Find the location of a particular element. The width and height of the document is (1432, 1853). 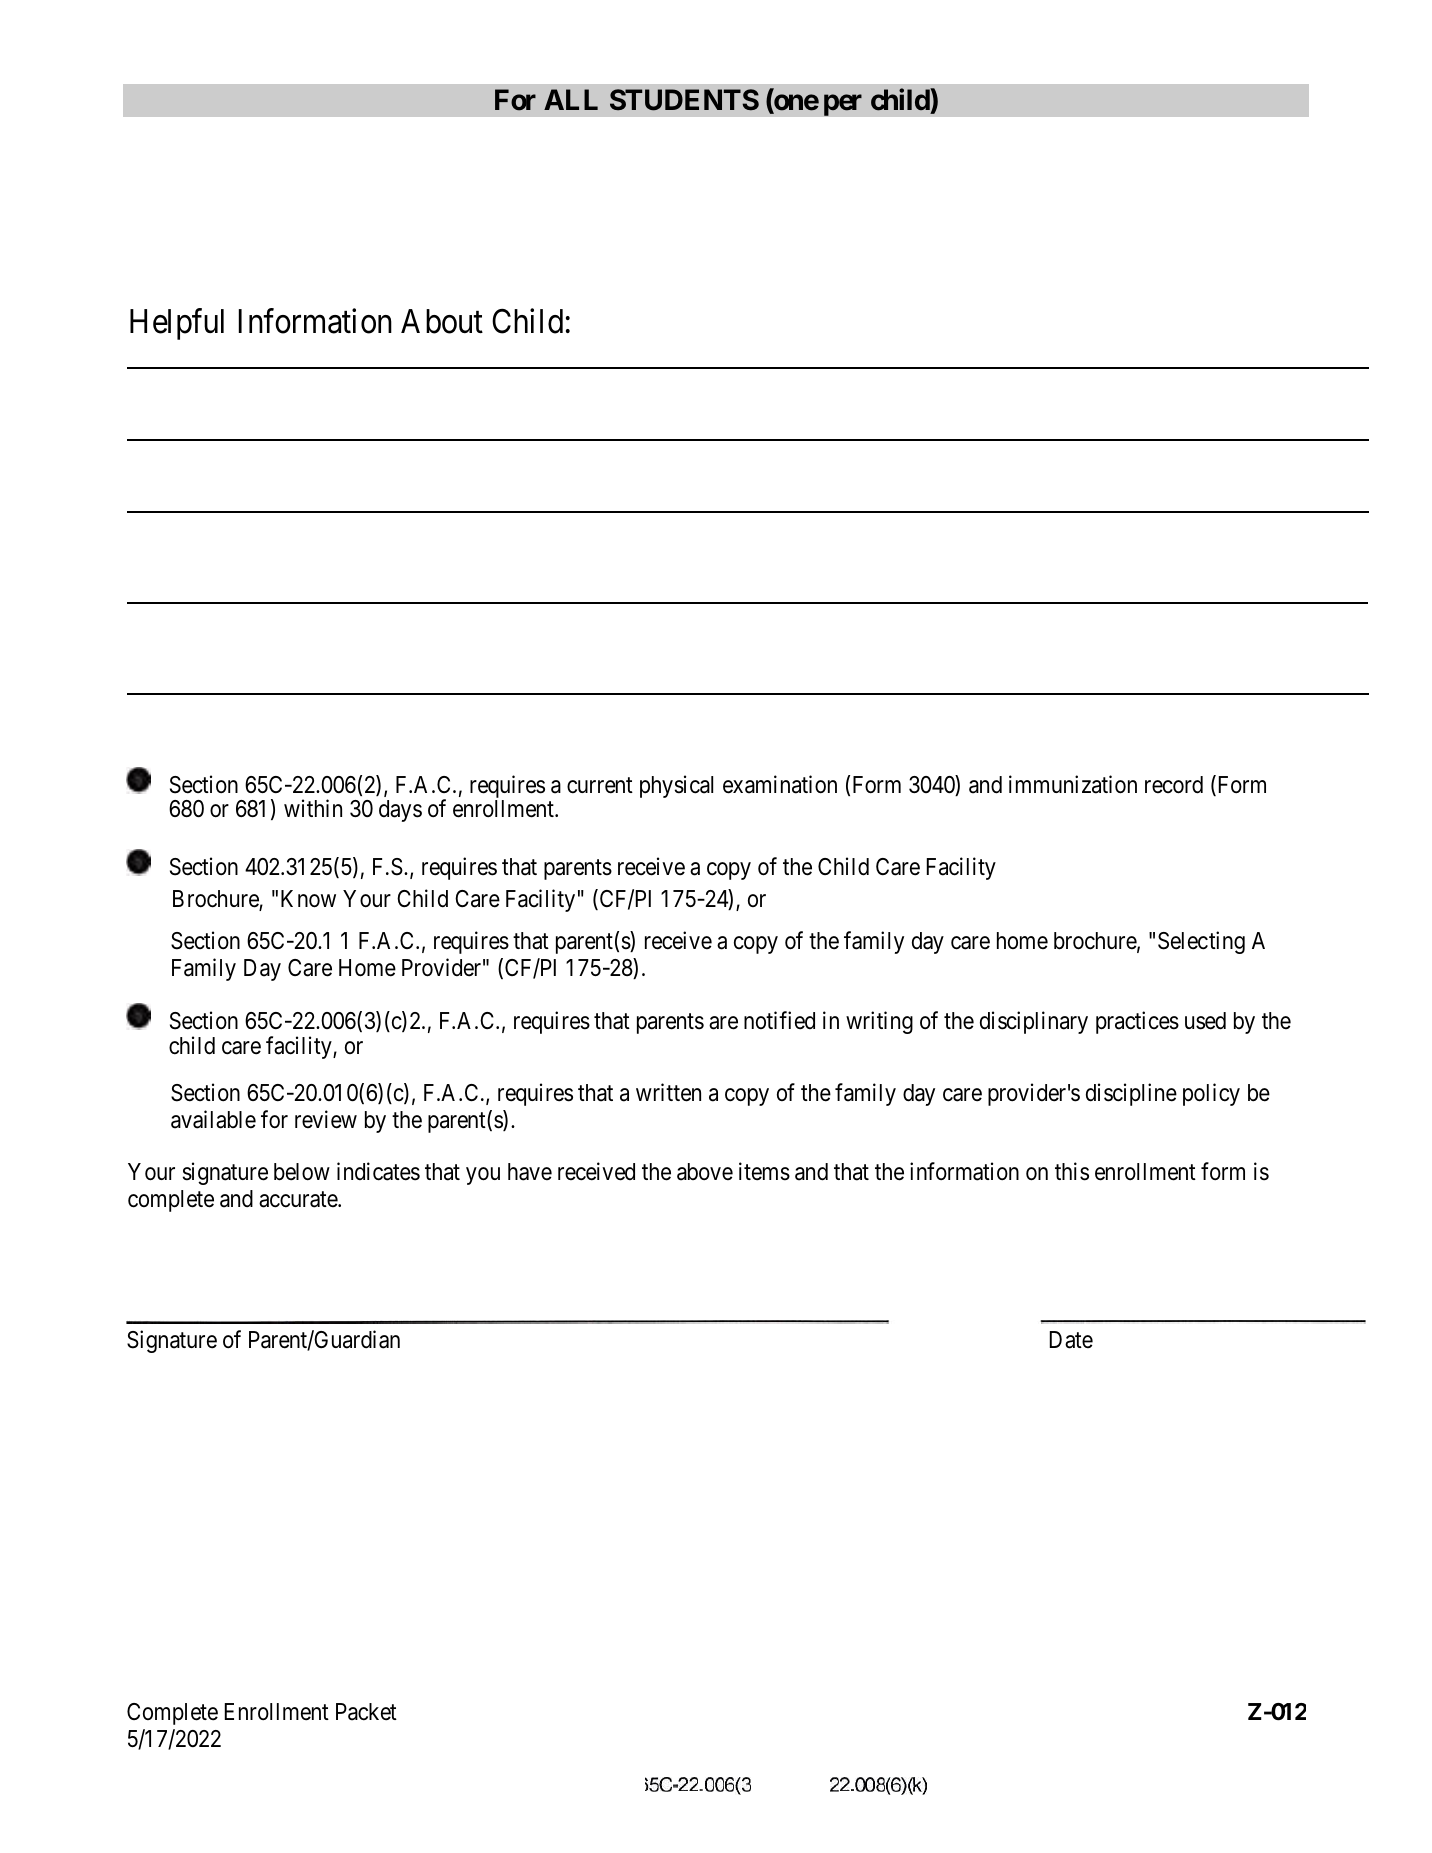

Date is located at coordinates (1071, 1340).
